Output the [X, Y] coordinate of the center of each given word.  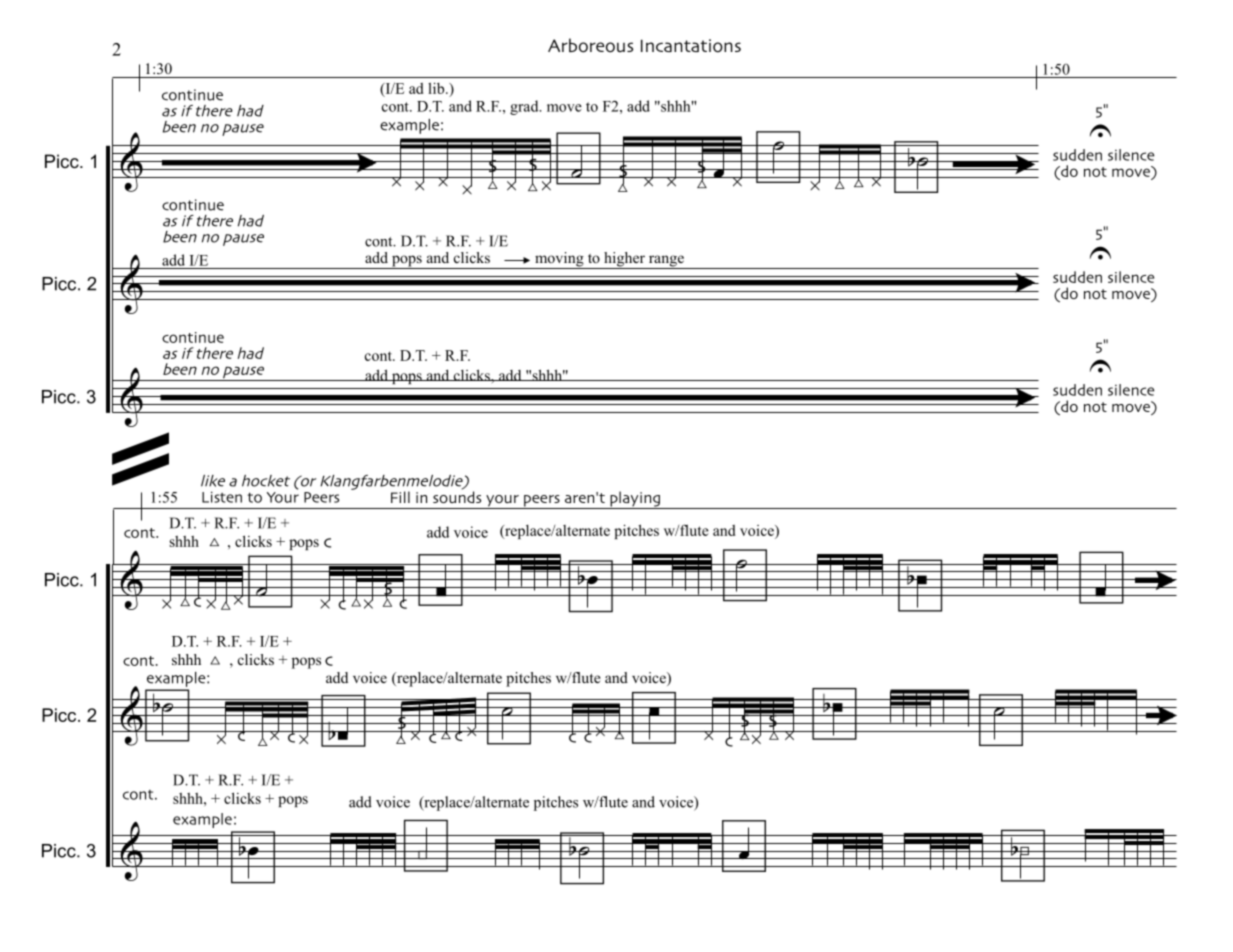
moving [559, 260]
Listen [222, 497]
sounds [457, 496]
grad [525, 107]
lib [437, 88]
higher [624, 260]
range [666, 262]
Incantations [691, 46]
